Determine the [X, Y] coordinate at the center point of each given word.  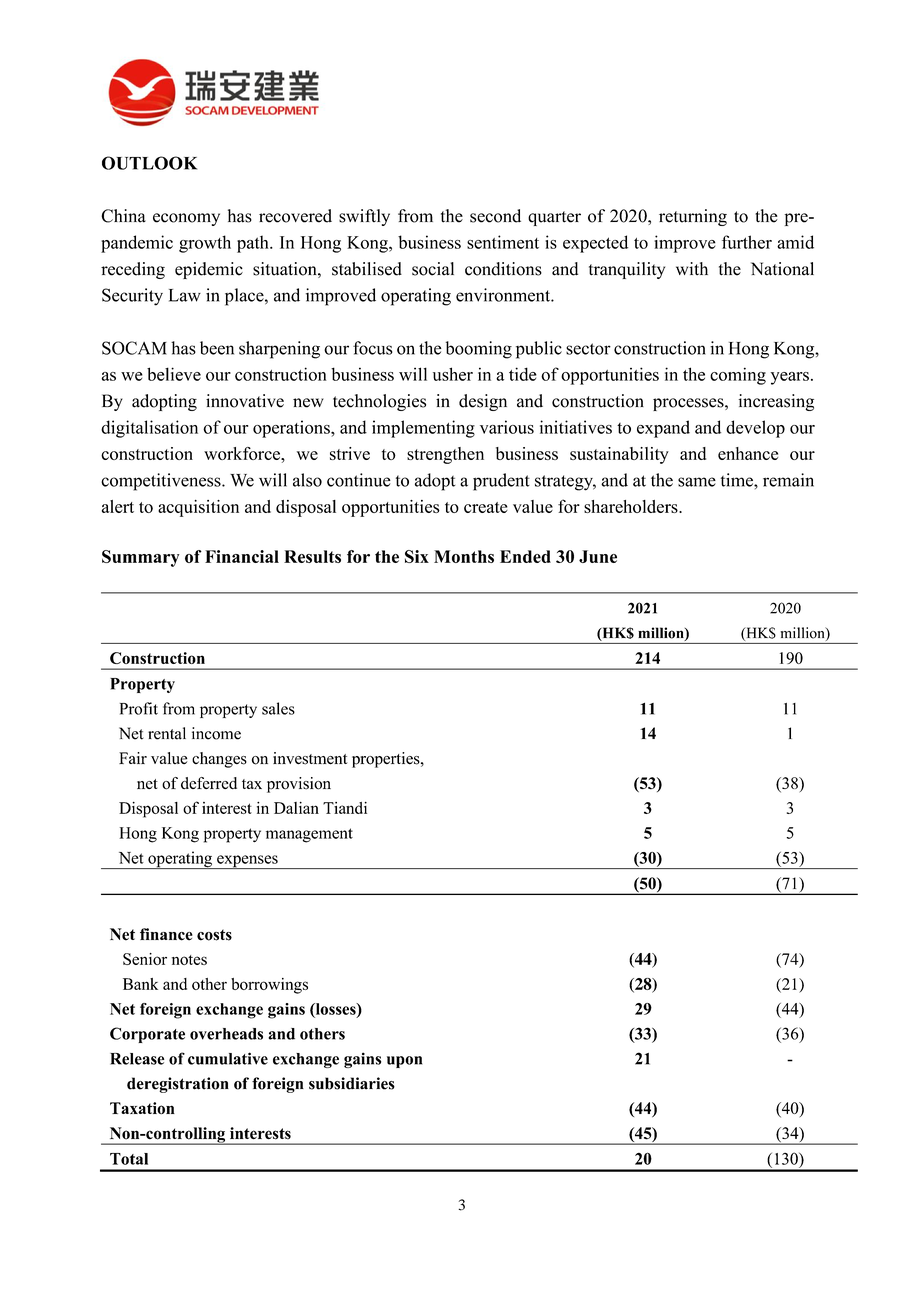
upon [404, 1062]
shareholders [632, 506]
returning [693, 217]
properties [387, 760]
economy [186, 219]
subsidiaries [352, 1083]
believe [174, 374]
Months [464, 556]
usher [453, 374]
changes [219, 760]
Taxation [142, 1108]
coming [738, 376]
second [495, 216]
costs [214, 935]
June [598, 556]
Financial [242, 556]
